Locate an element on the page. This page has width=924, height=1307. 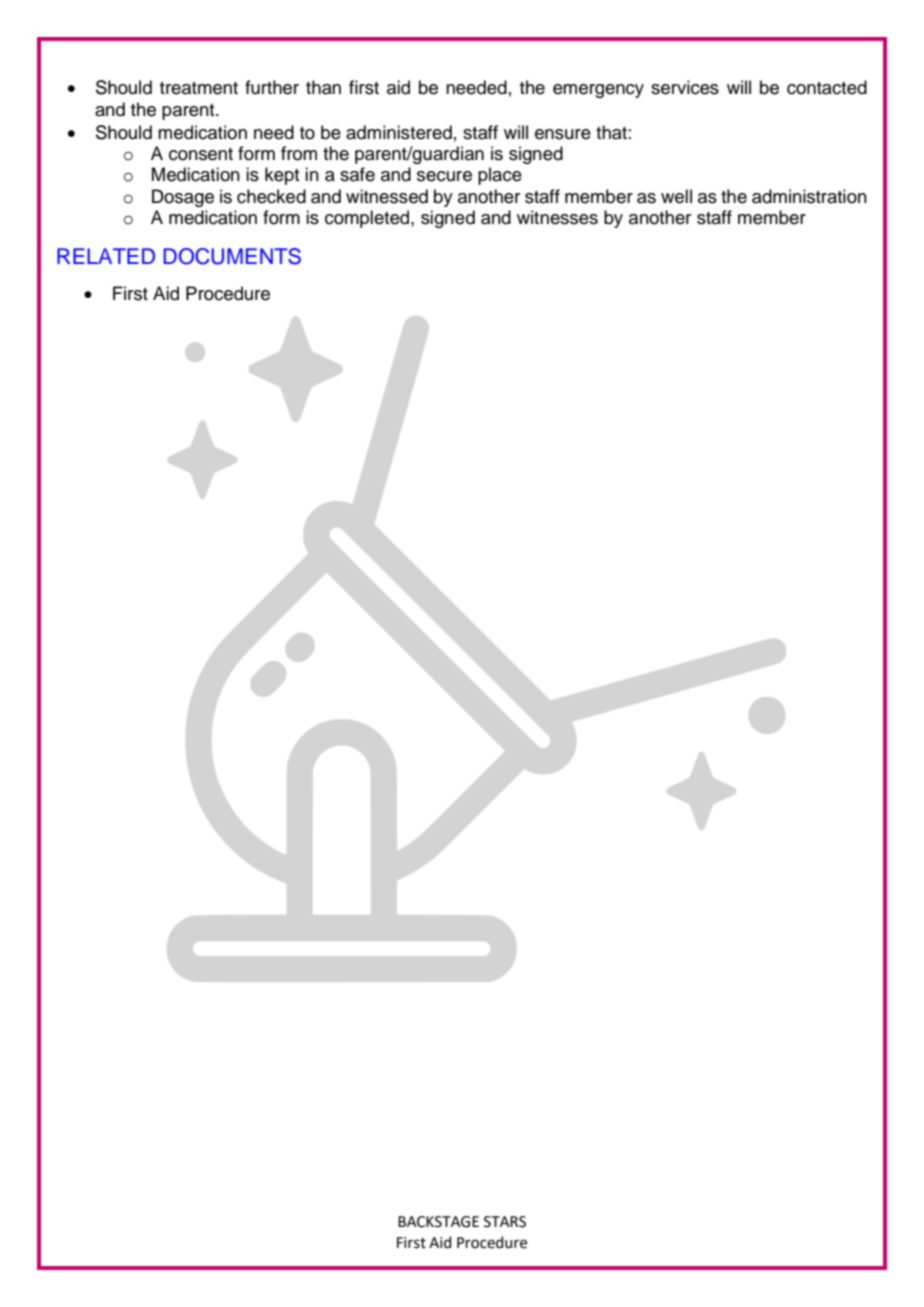
treatment is located at coordinates (199, 88).
